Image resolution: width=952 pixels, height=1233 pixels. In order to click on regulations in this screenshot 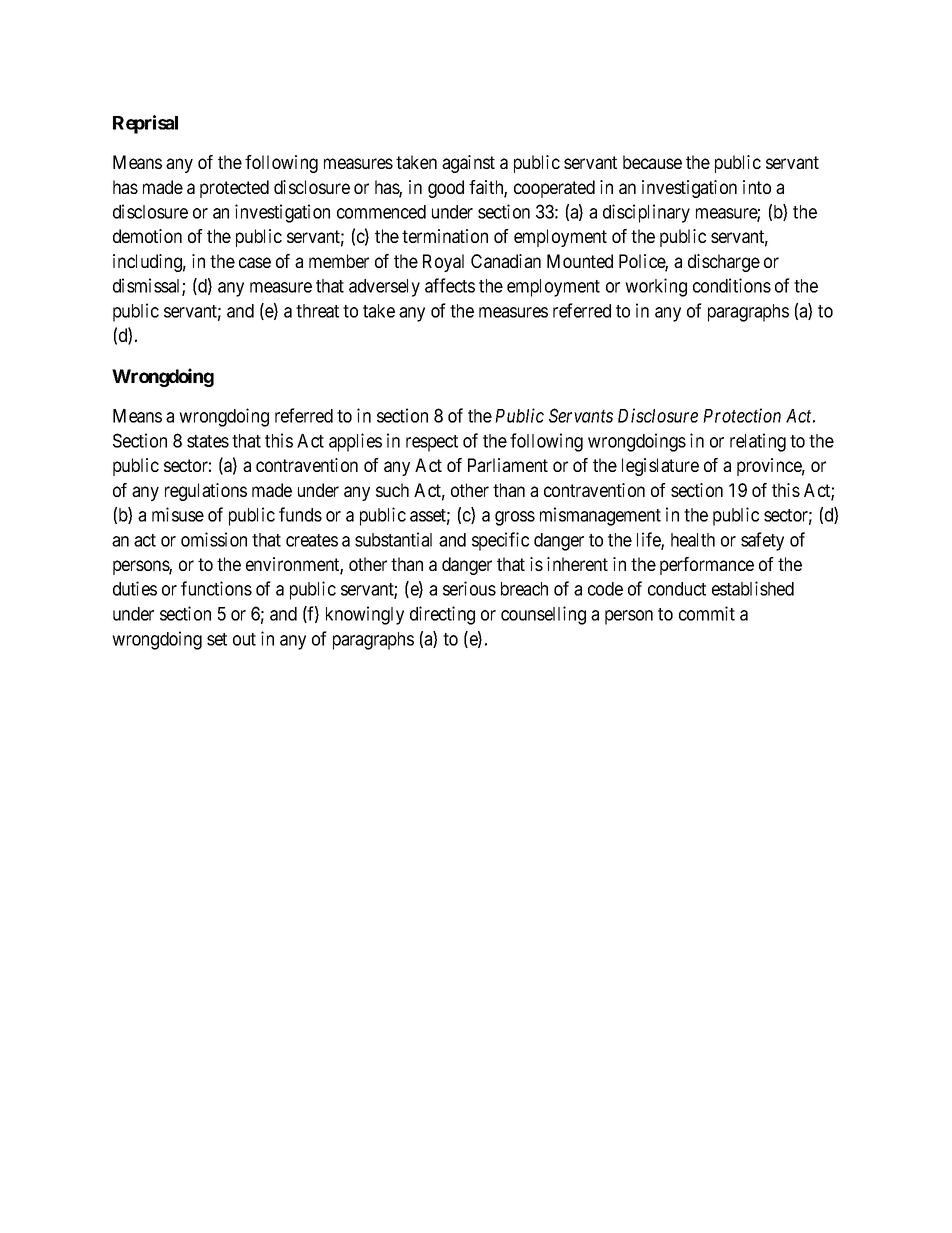, I will do `click(206, 492)`.
